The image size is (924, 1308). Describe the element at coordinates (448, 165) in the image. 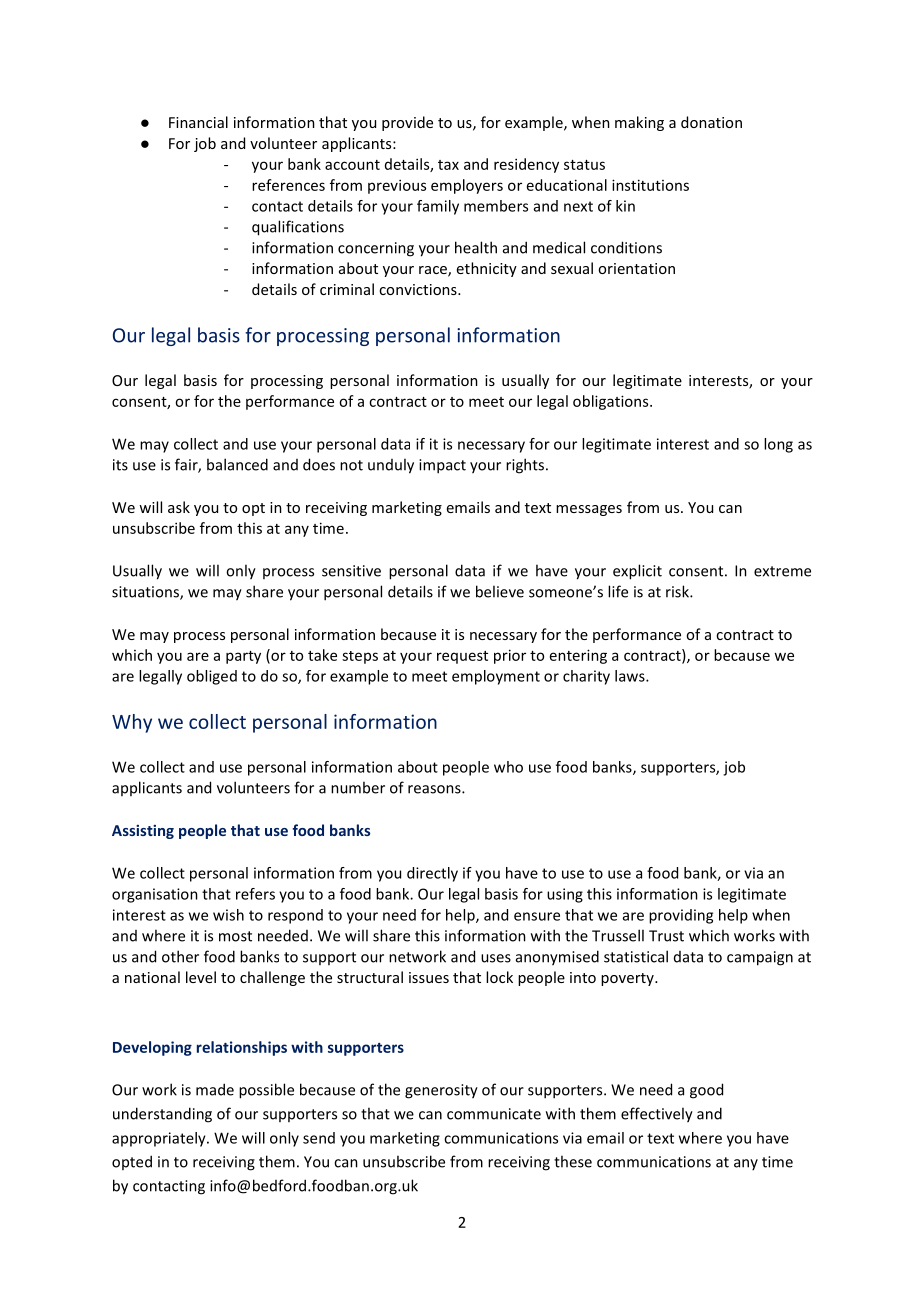

I see `tax` at that location.
